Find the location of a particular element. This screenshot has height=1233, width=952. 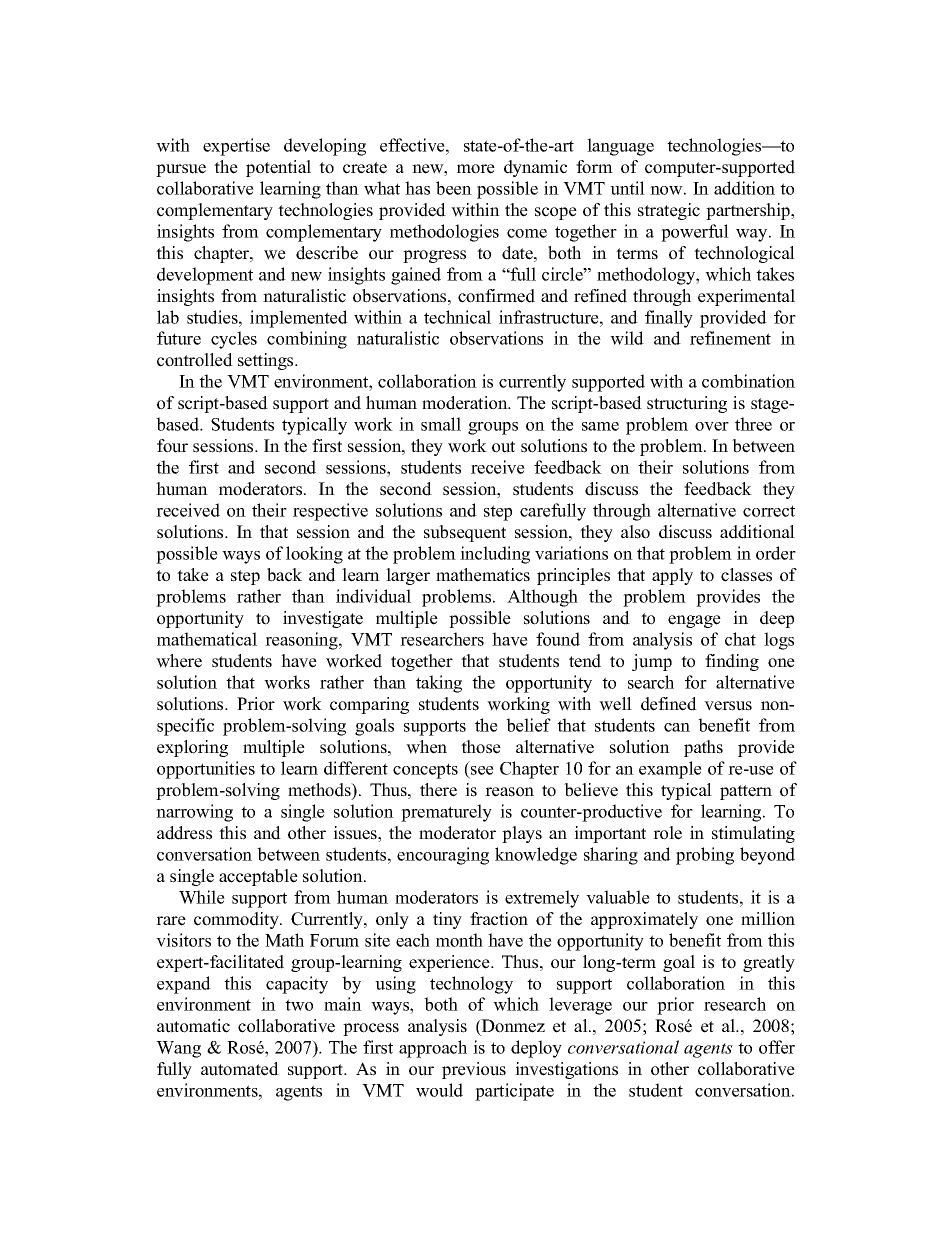

more is located at coordinates (476, 169).
